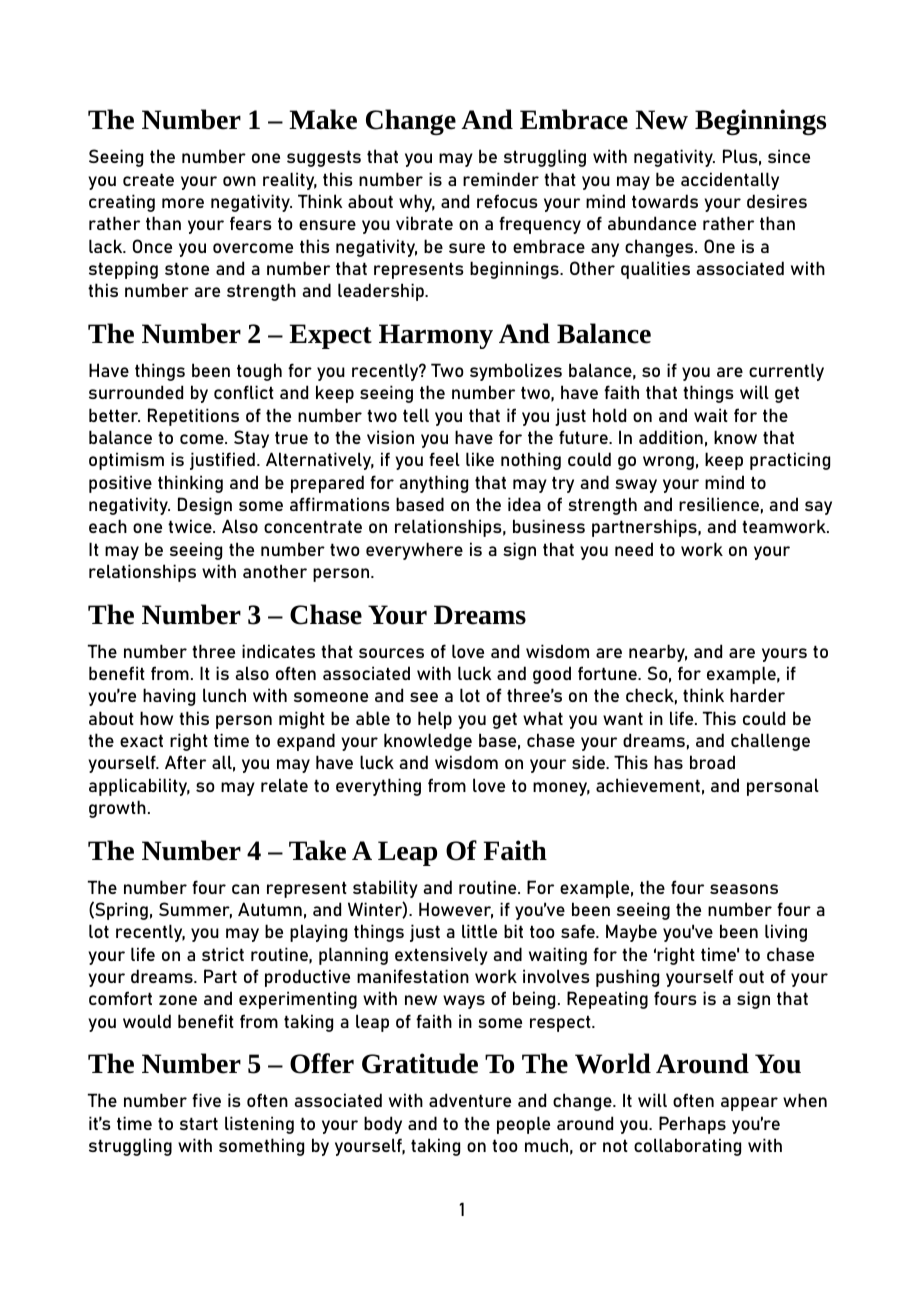 The image size is (924, 1308). Describe the element at coordinates (148, 179) in the screenshot. I see `create` at that location.
